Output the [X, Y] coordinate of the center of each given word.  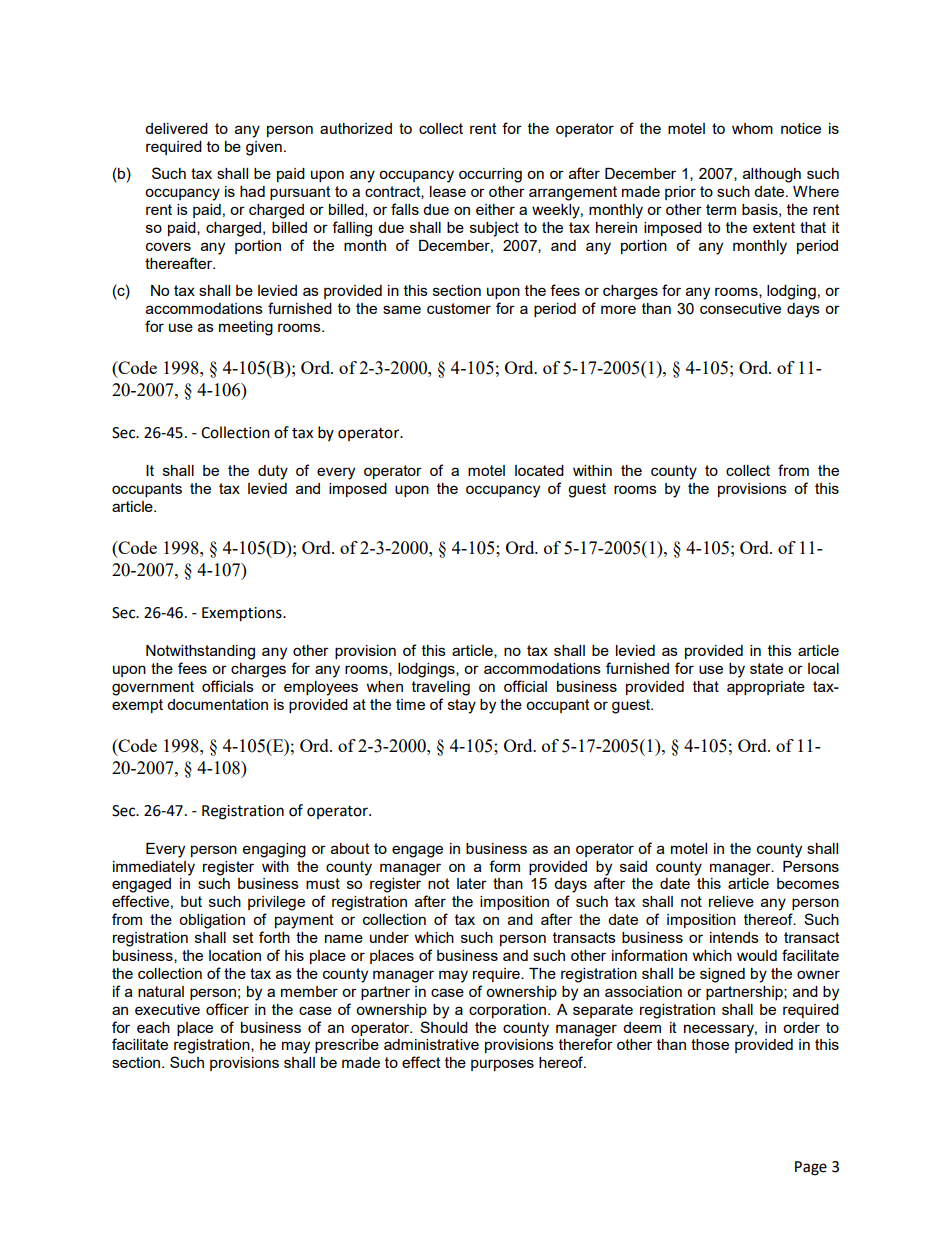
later [472, 883]
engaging [274, 850]
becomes [808, 883]
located [539, 470]
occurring [490, 175]
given [264, 148]
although [772, 175]
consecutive [740, 308]
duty [273, 472]
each [153, 1027]
